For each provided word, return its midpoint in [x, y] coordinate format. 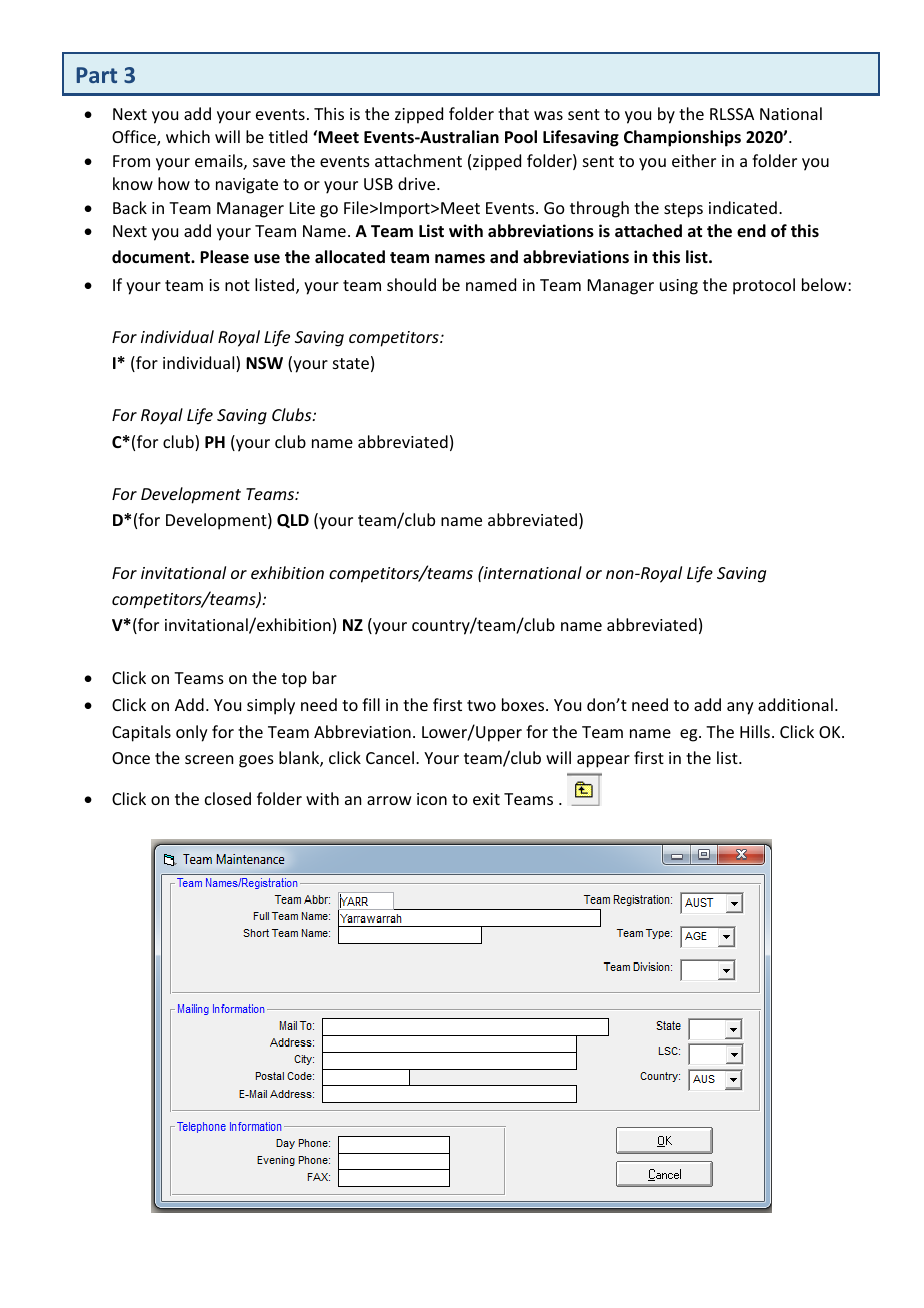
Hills [755, 731]
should [411, 284]
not [237, 285]
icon [432, 799]
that [513, 113]
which [188, 136]
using [679, 287]
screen [209, 759]
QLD [293, 521]
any [740, 708]
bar [325, 677]
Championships [682, 138]
